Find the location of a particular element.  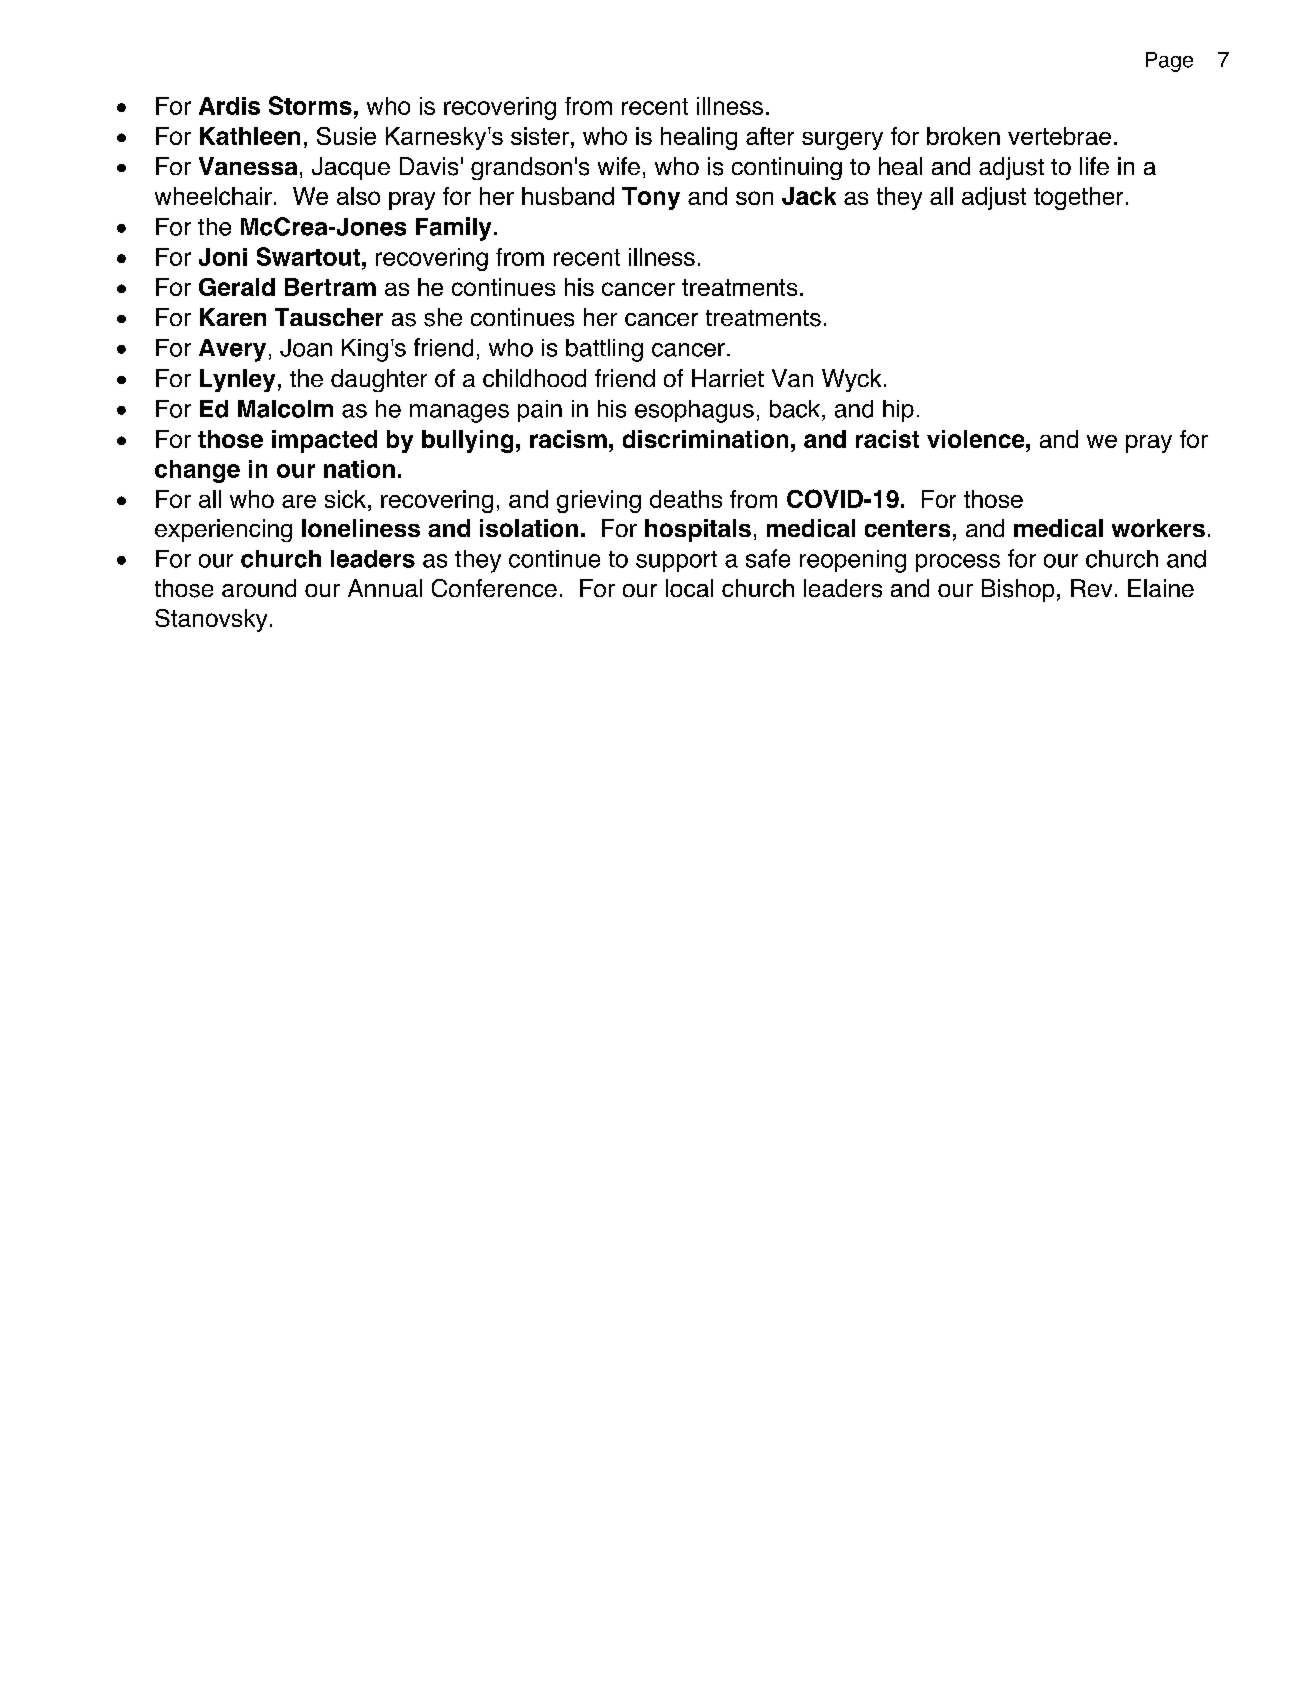

esophagus is located at coordinates (694, 411).
